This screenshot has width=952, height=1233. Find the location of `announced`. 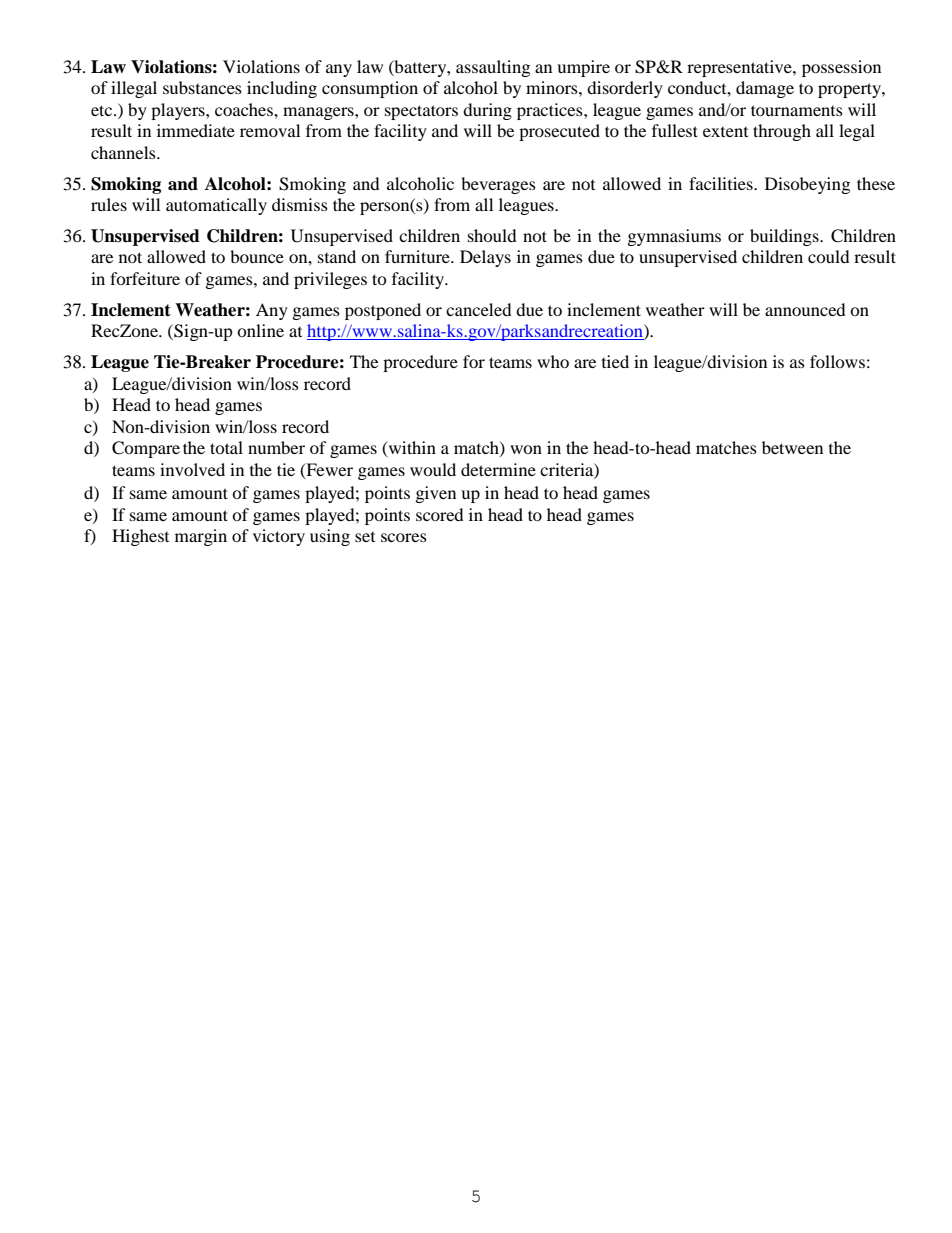

announced is located at coordinates (805, 309).
